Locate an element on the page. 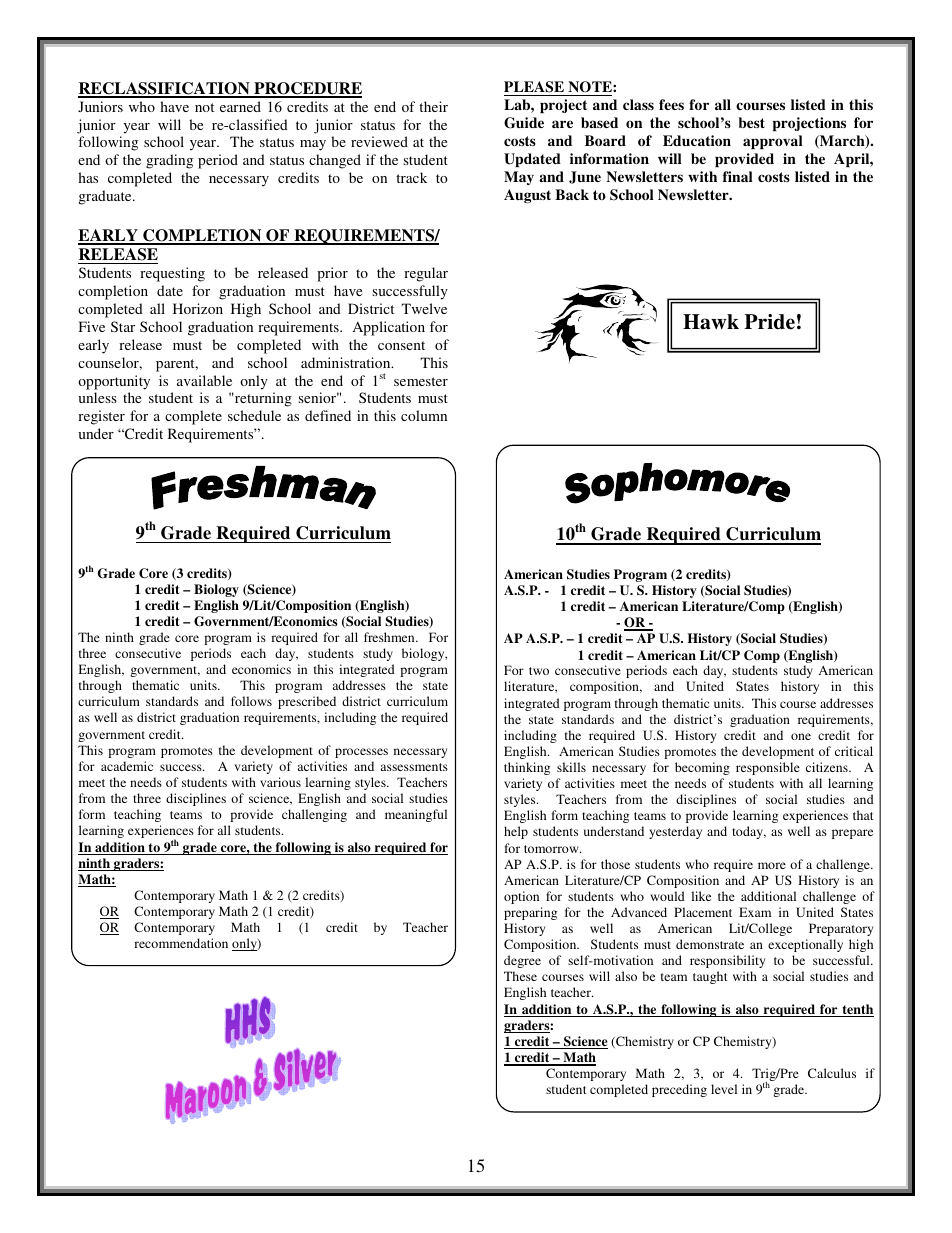  one is located at coordinates (801, 736).
